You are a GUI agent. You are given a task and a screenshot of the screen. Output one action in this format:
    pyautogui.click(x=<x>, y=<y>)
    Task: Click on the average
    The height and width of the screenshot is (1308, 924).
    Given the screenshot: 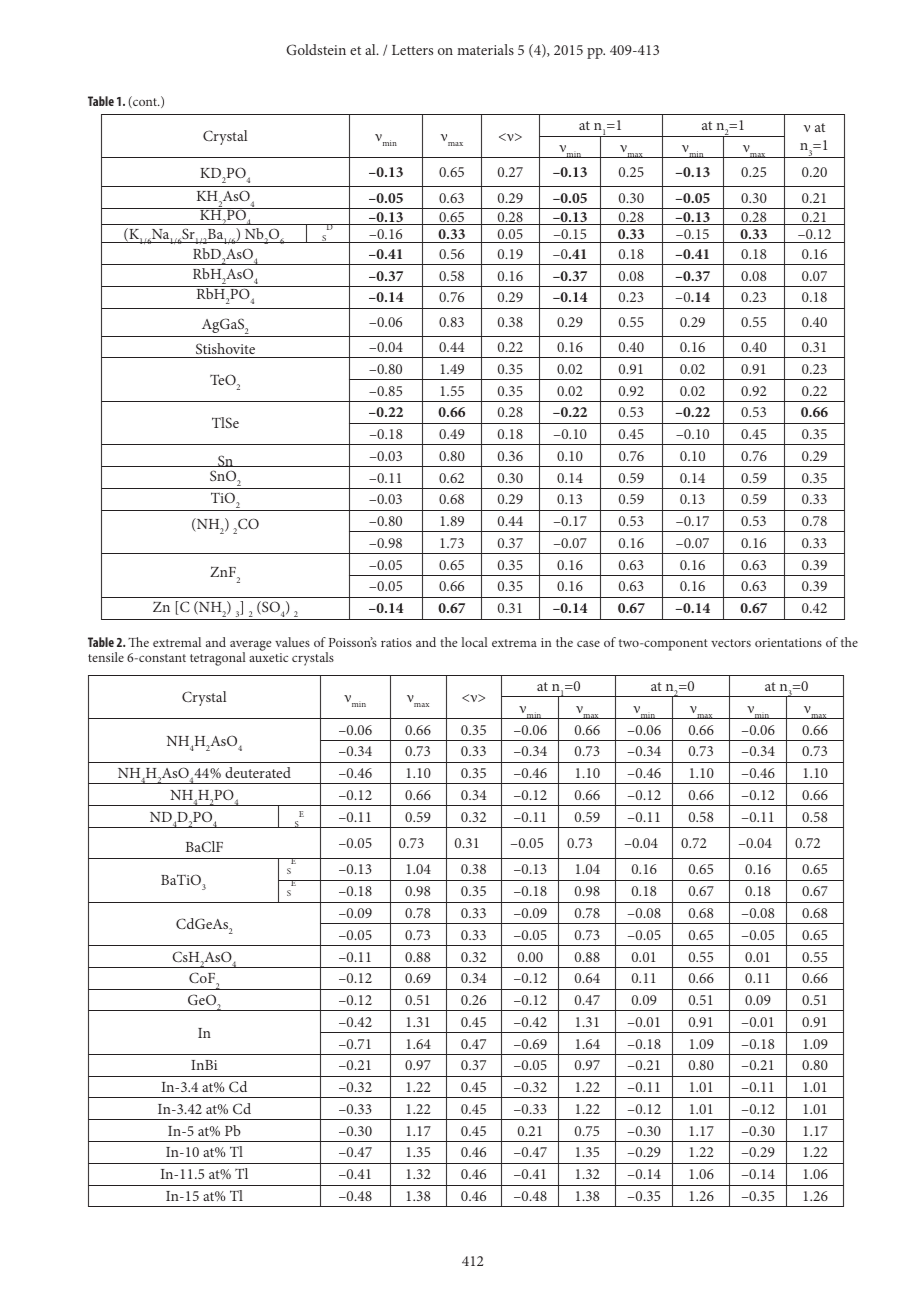 What is the action you would take?
    pyautogui.click(x=251, y=646)
